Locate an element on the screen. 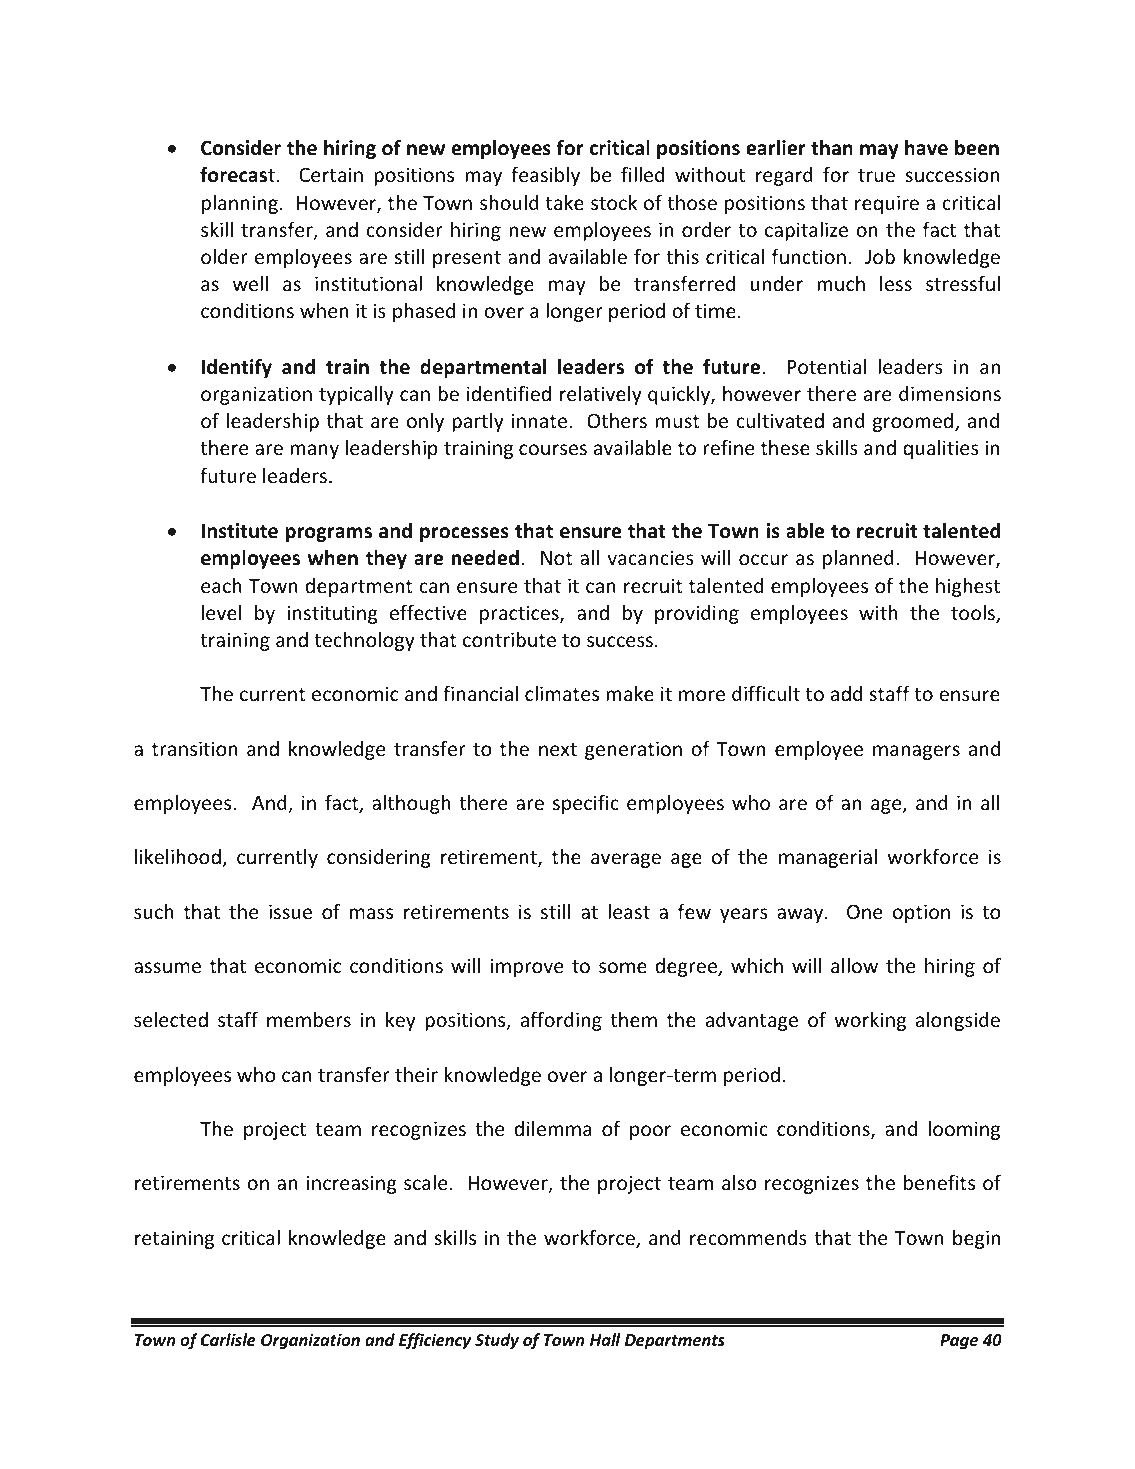  Page is located at coordinates (959, 1342).
